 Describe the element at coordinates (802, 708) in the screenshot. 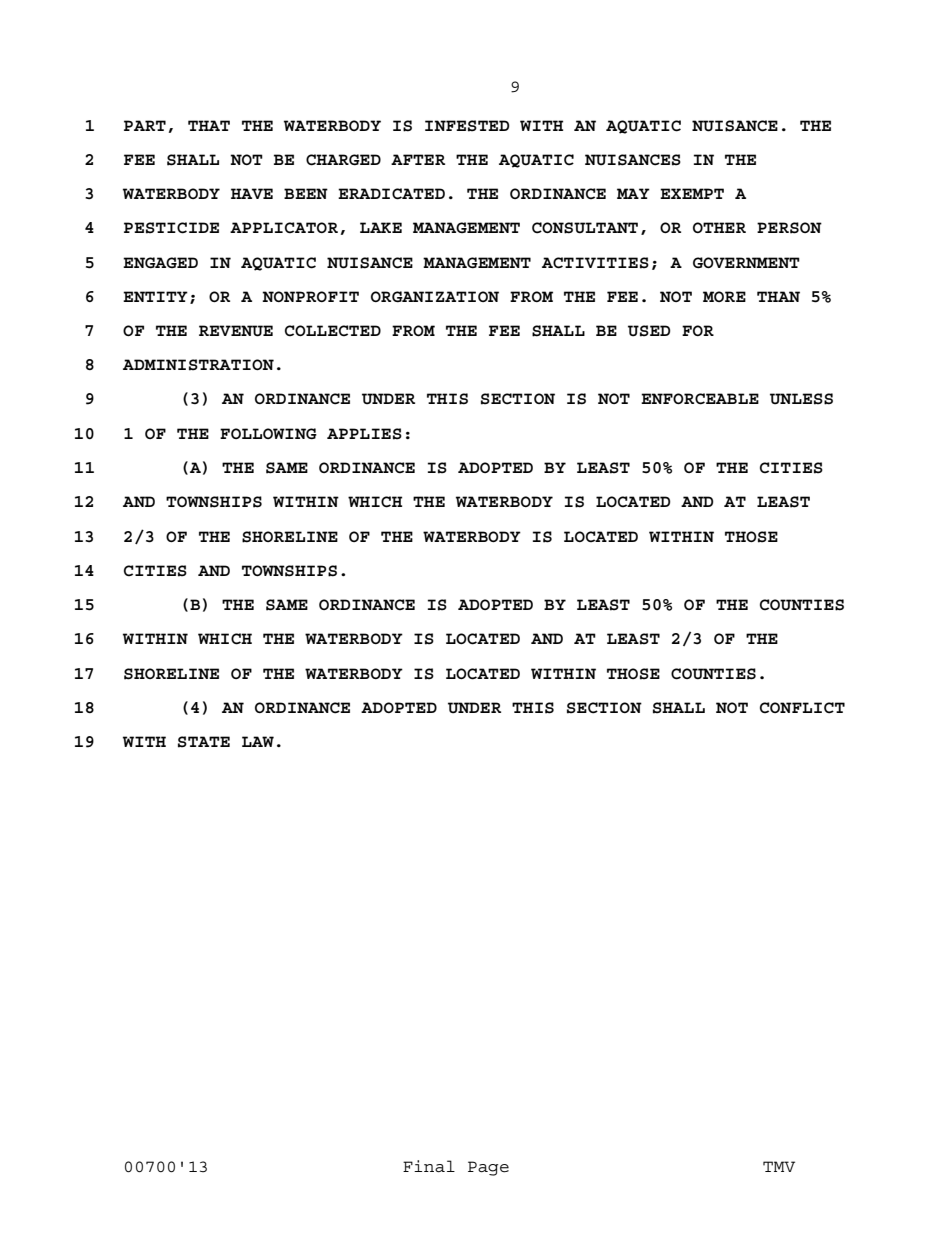

I see `CONFLICT` at that location.
